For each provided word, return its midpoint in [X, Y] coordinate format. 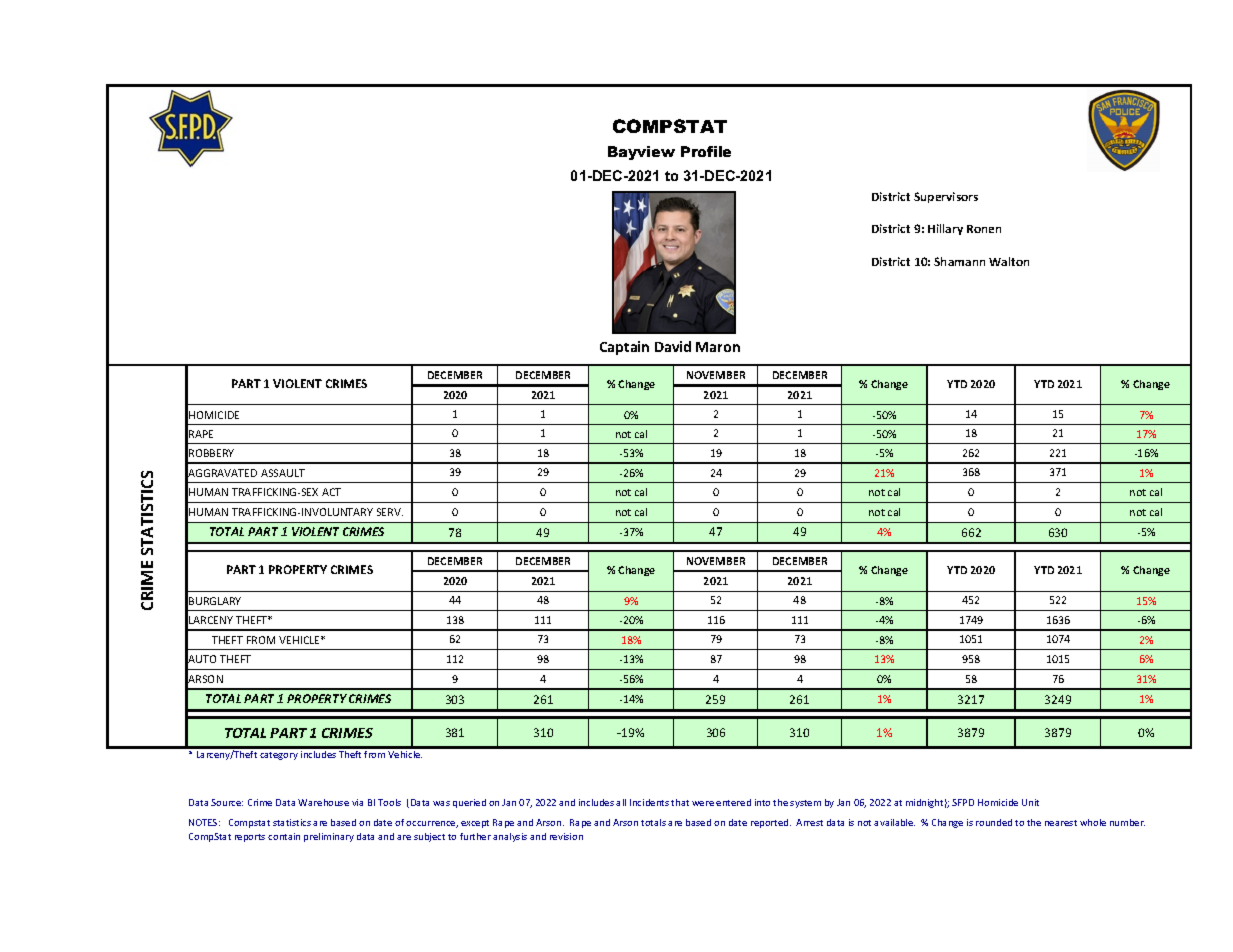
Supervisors [946, 197]
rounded [994, 822]
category [279, 756]
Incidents [649, 802]
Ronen [984, 229]
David [673, 346]
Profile [706, 151]
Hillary [945, 229]
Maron [718, 347]
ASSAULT [283, 473]
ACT [331, 492]
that [680, 802]
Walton [1009, 261]
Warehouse [323, 802]
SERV [390, 512]
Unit [1030, 802]
